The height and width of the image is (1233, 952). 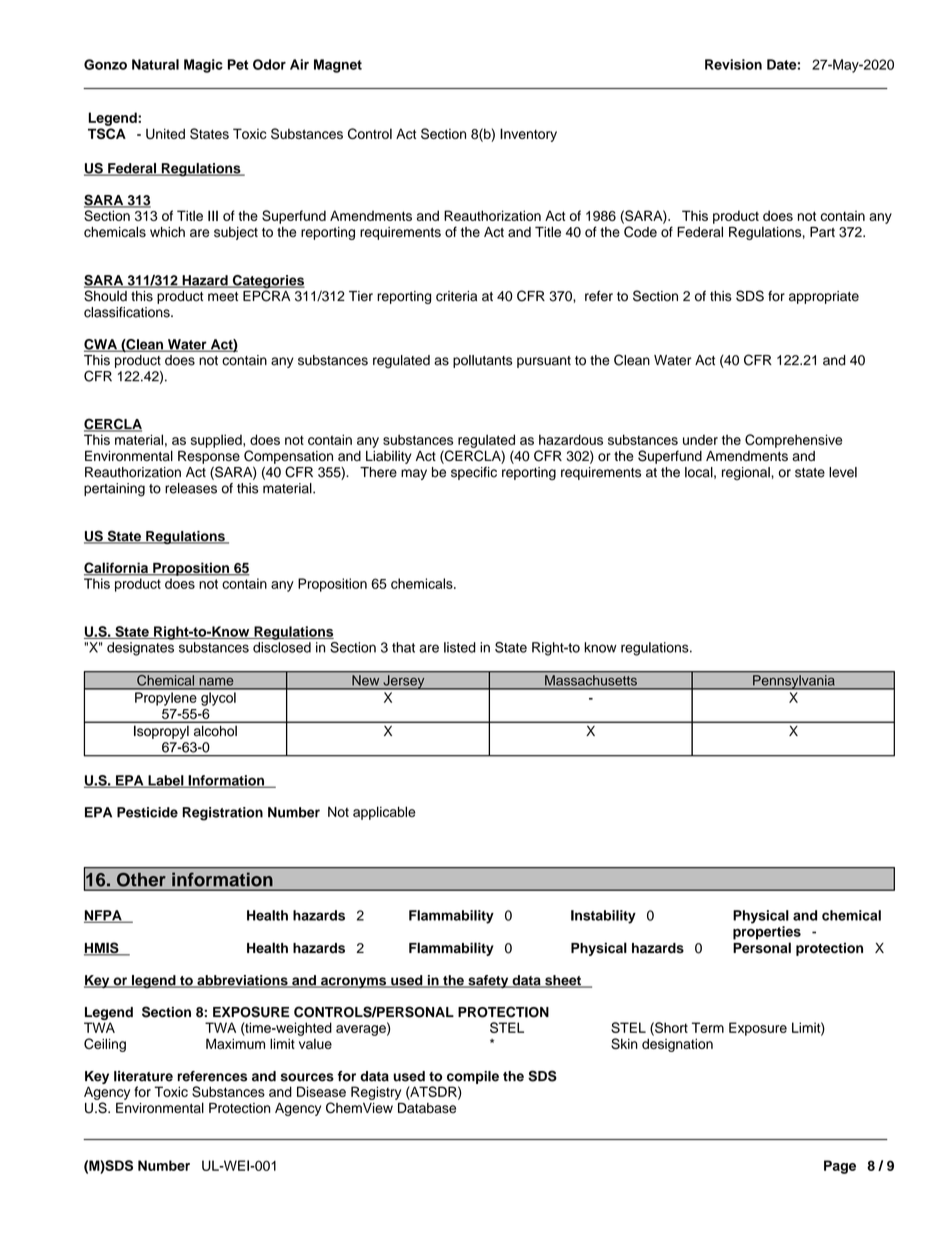 I want to click on criteria, so click(x=456, y=296).
